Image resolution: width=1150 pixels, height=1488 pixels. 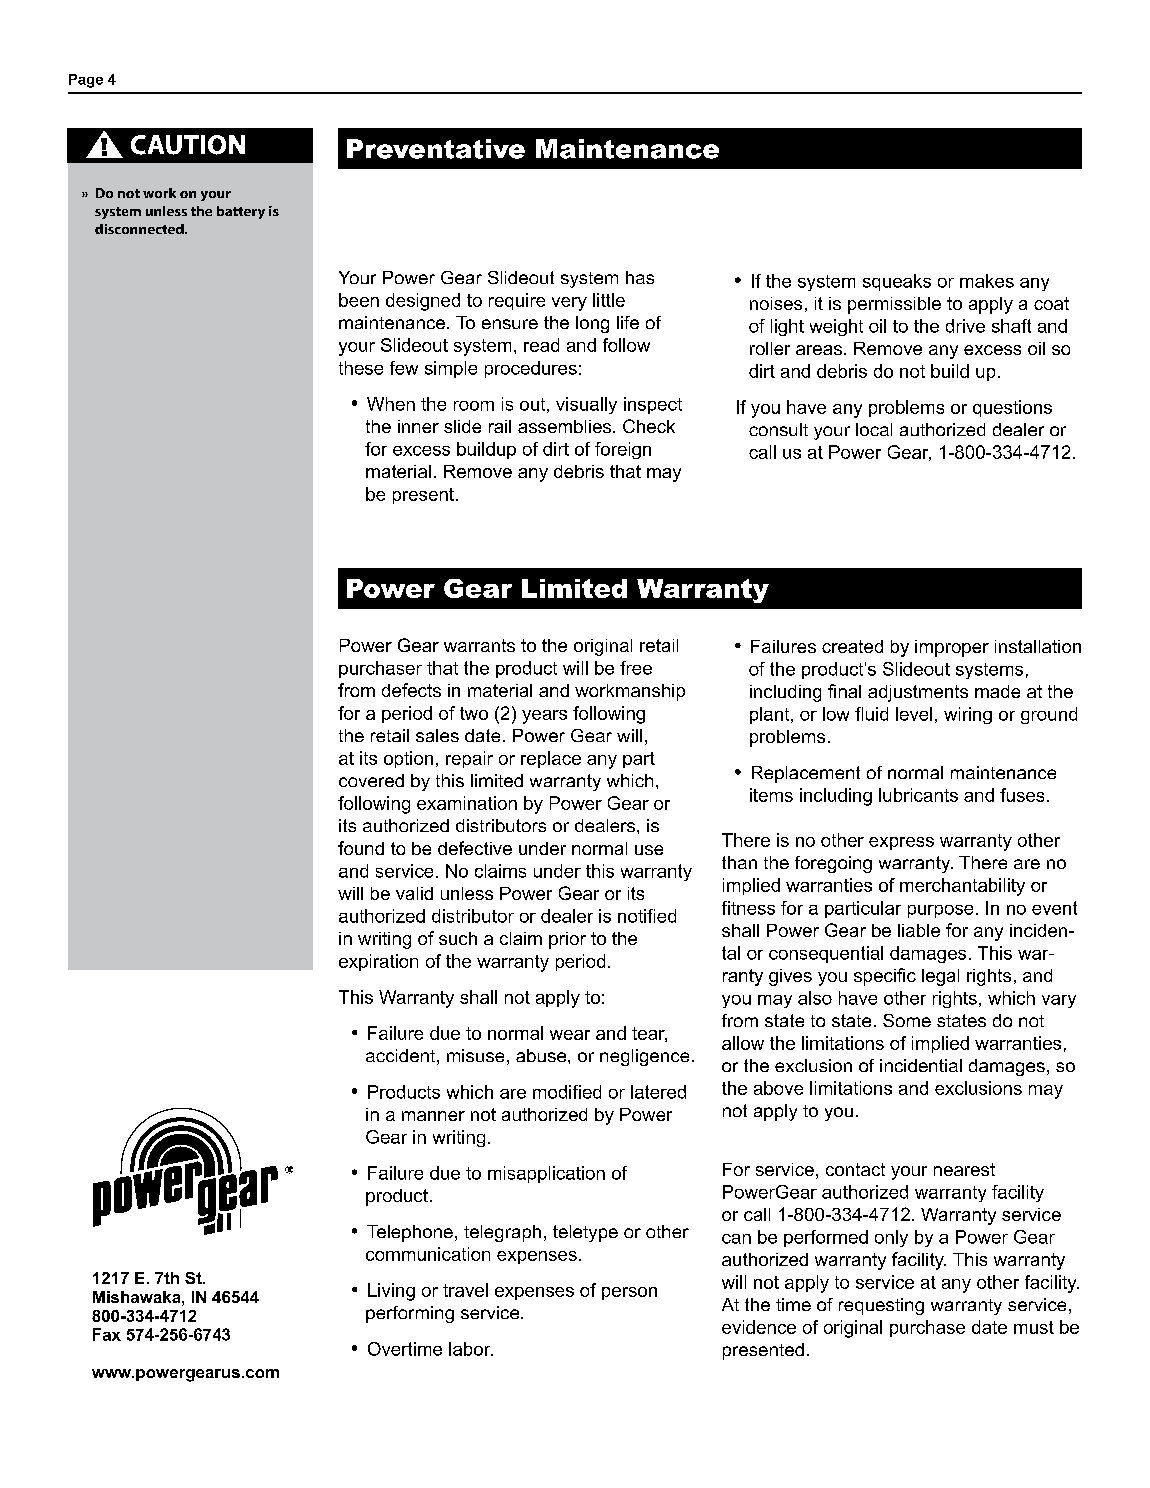 I want to click on found, so click(x=361, y=848).
